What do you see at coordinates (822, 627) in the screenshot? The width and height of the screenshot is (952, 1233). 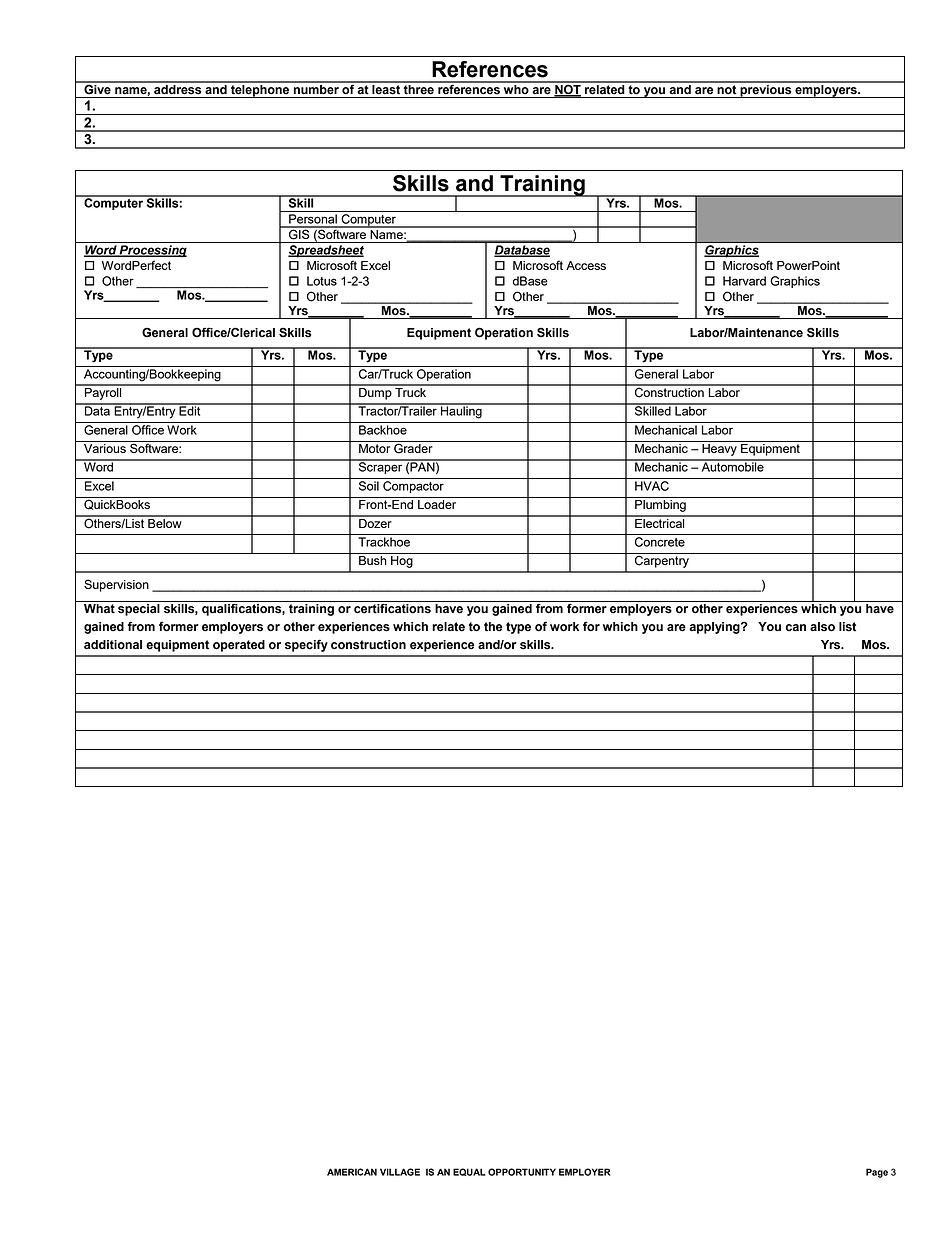 I see `also` at bounding box center [822, 627].
